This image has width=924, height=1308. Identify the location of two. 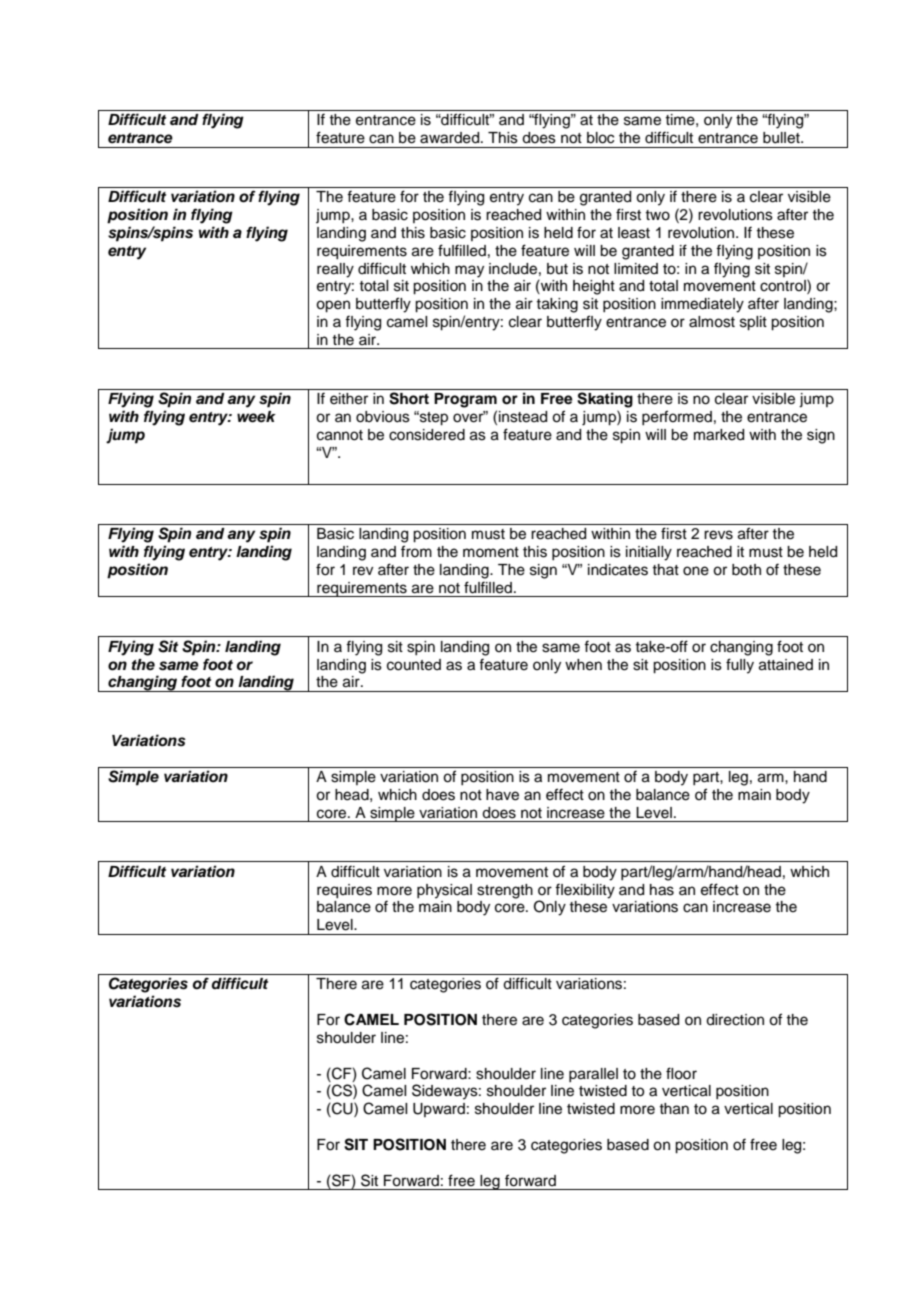
(657, 215).
